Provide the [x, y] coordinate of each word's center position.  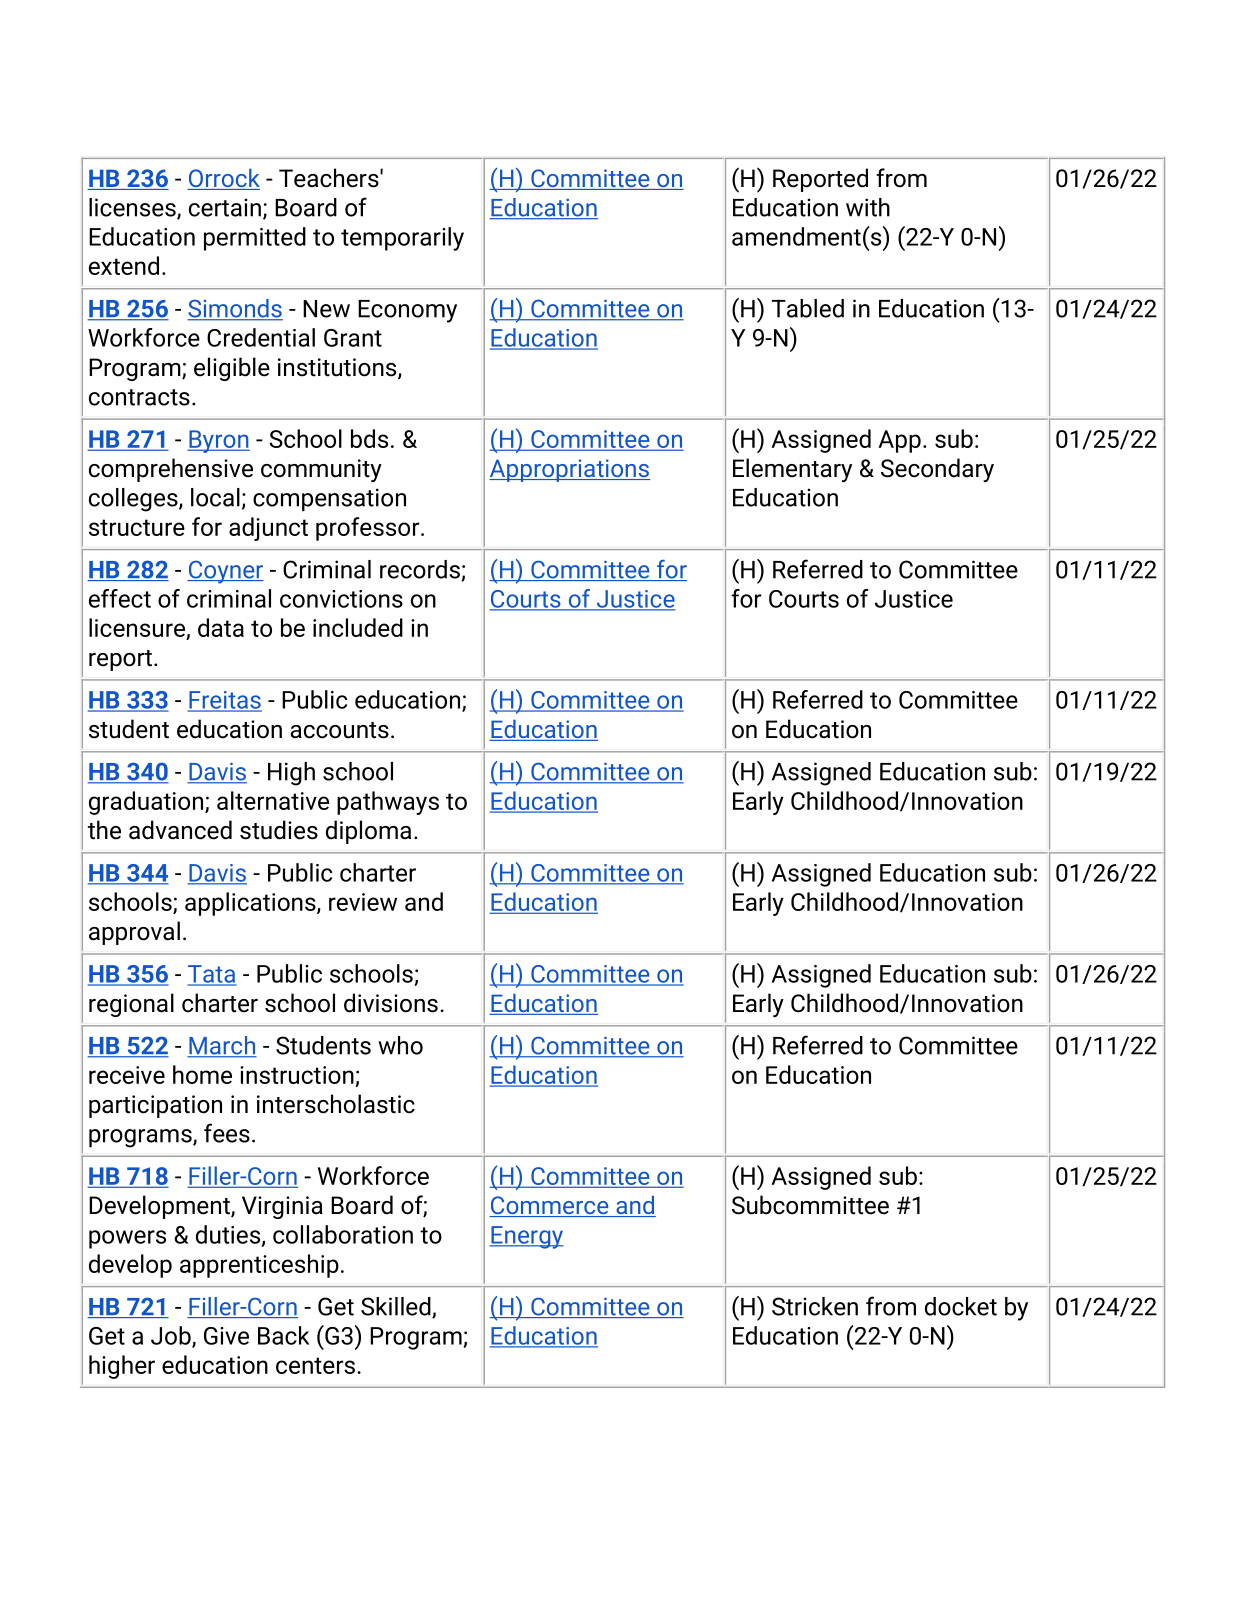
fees [227, 1133]
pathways [388, 803]
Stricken [815, 1306]
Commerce [550, 1206]
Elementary [792, 470]
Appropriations [569, 470]
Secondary [937, 470]
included [358, 627]
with [868, 207]
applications [251, 904]
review [363, 902]
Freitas [225, 701]
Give [226, 1336]
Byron [218, 441]
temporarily [402, 239]
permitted [255, 239]
